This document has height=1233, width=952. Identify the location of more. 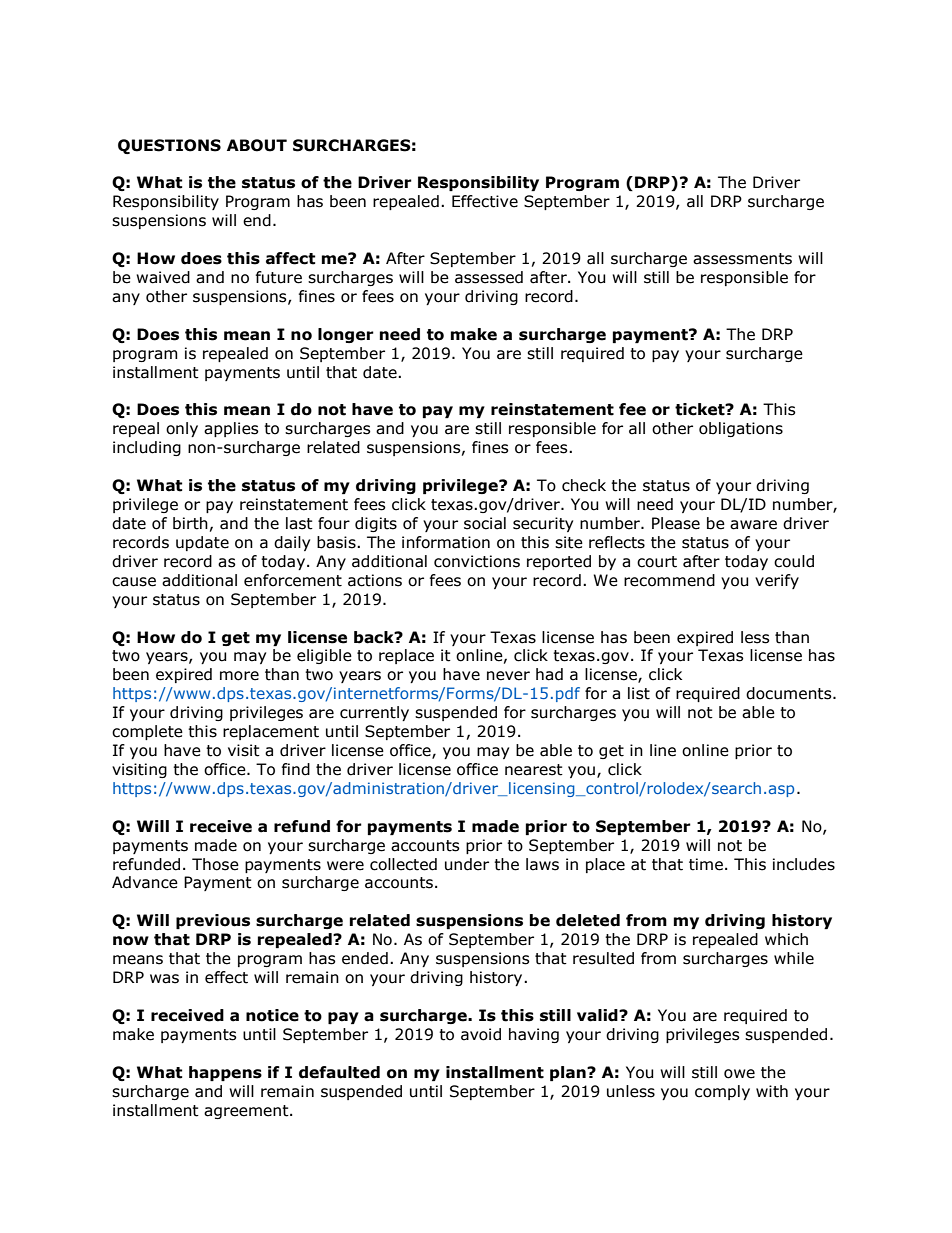
(239, 676).
